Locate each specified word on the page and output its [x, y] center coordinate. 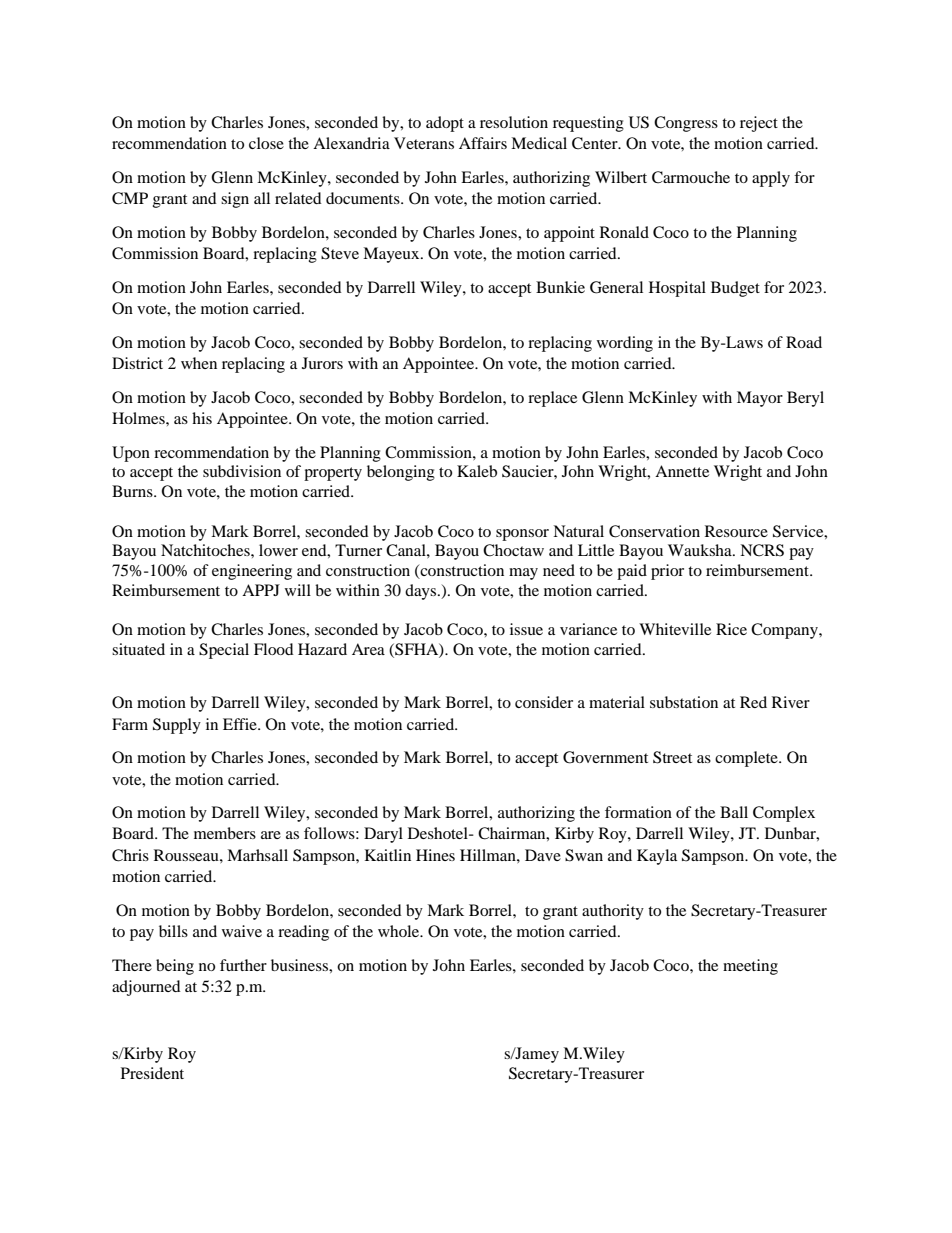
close [266, 143]
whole [400, 931]
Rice [731, 629]
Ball [734, 812]
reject [759, 124]
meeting [750, 967]
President [152, 1073]
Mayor [760, 399]
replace [552, 399]
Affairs [483, 143]
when [199, 363]
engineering [252, 572]
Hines [435, 855]
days [422, 592]
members [225, 833]
